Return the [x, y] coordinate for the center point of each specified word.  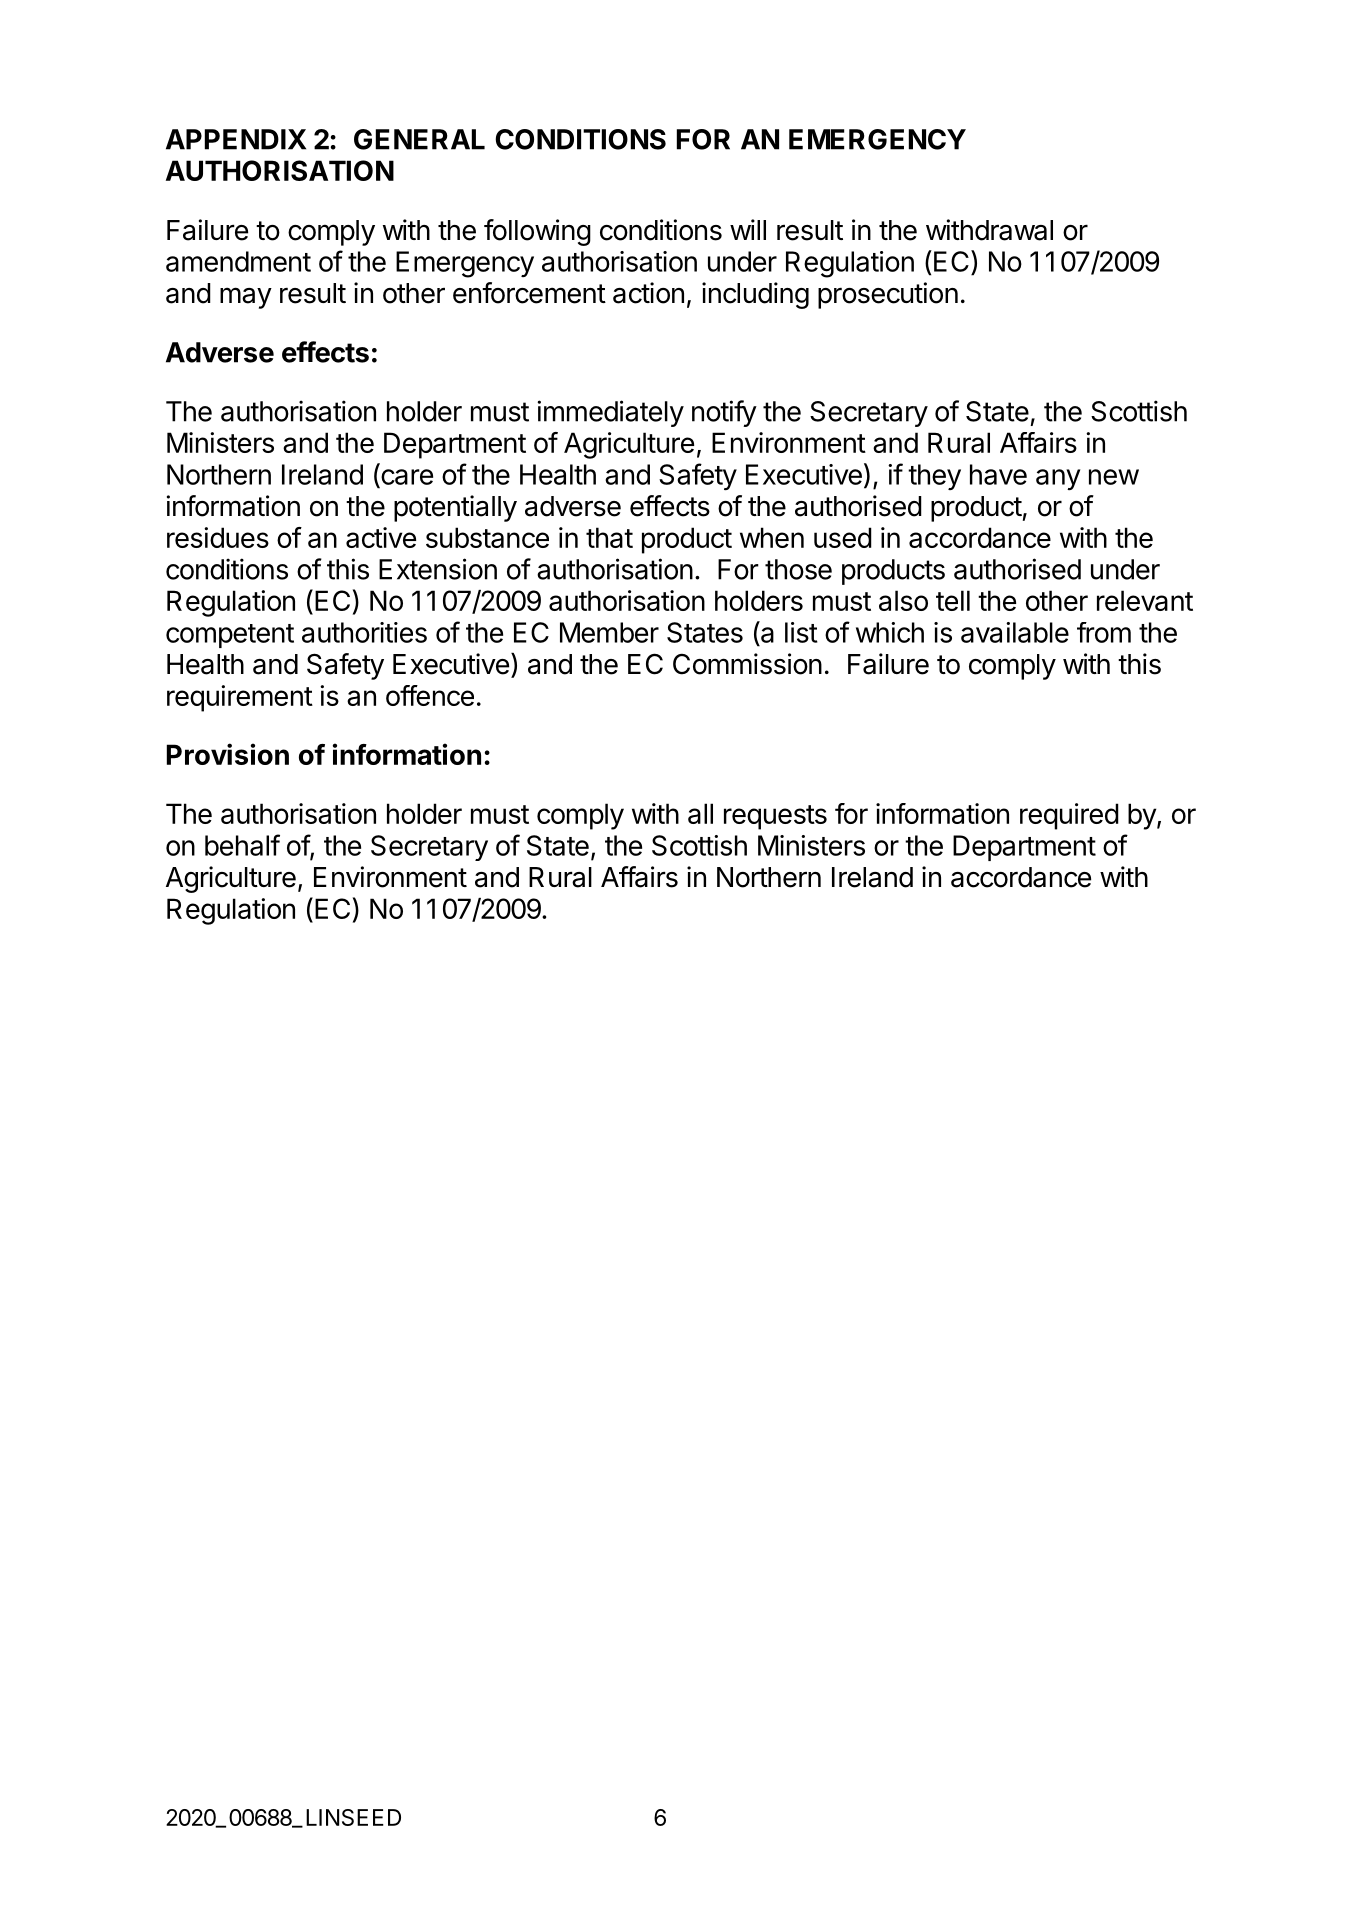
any [1058, 479]
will [748, 229]
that [609, 537]
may [246, 298]
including [755, 295]
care [406, 478]
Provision [228, 754]
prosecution [888, 295]
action [648, 293]
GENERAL [419, 139]
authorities [364, 632]
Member [609, 632]
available [1015, 632]
